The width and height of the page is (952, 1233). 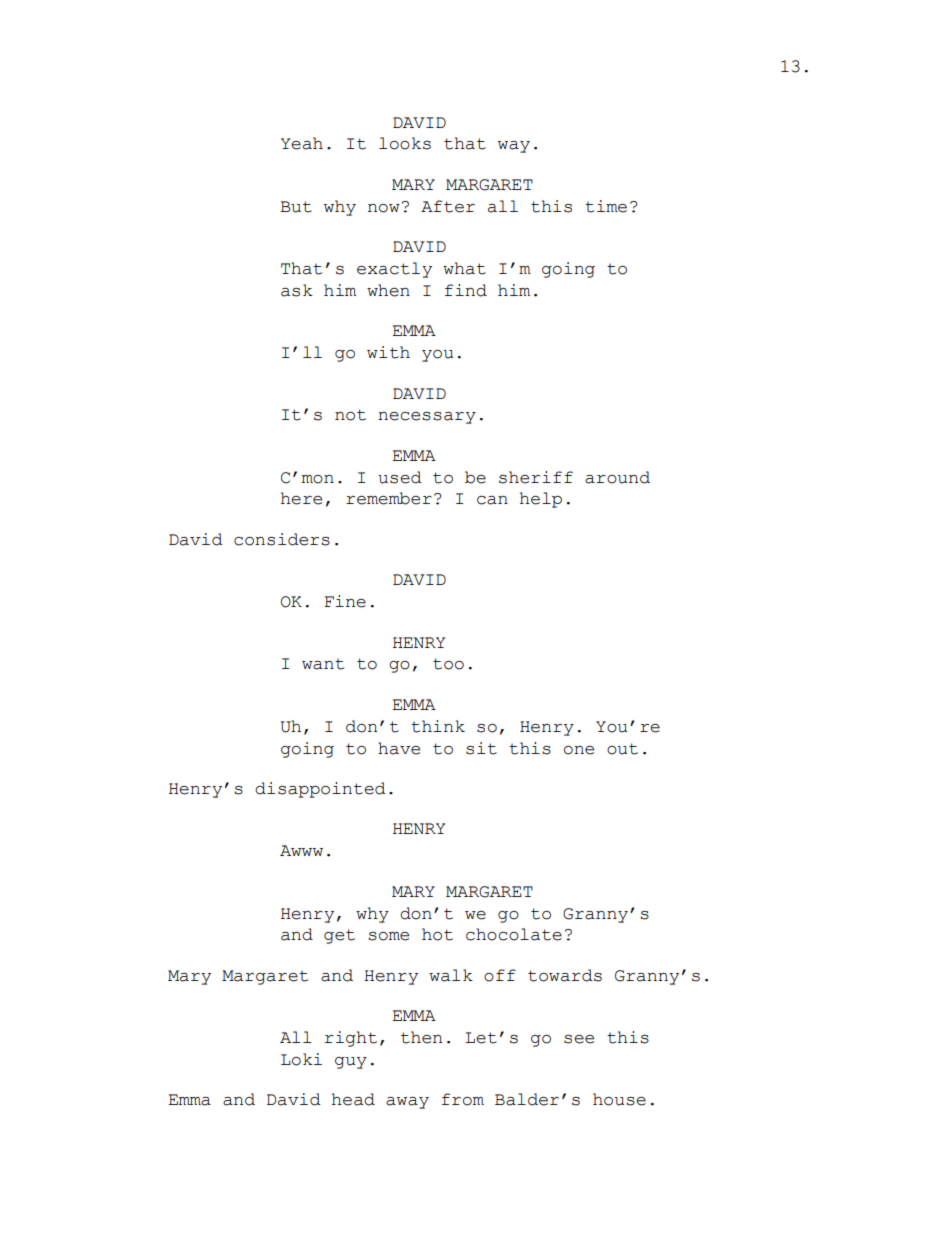 What do you see at coordinates (463, 1099) in the page?
I see `from` at bounding box center [463, 1099].
